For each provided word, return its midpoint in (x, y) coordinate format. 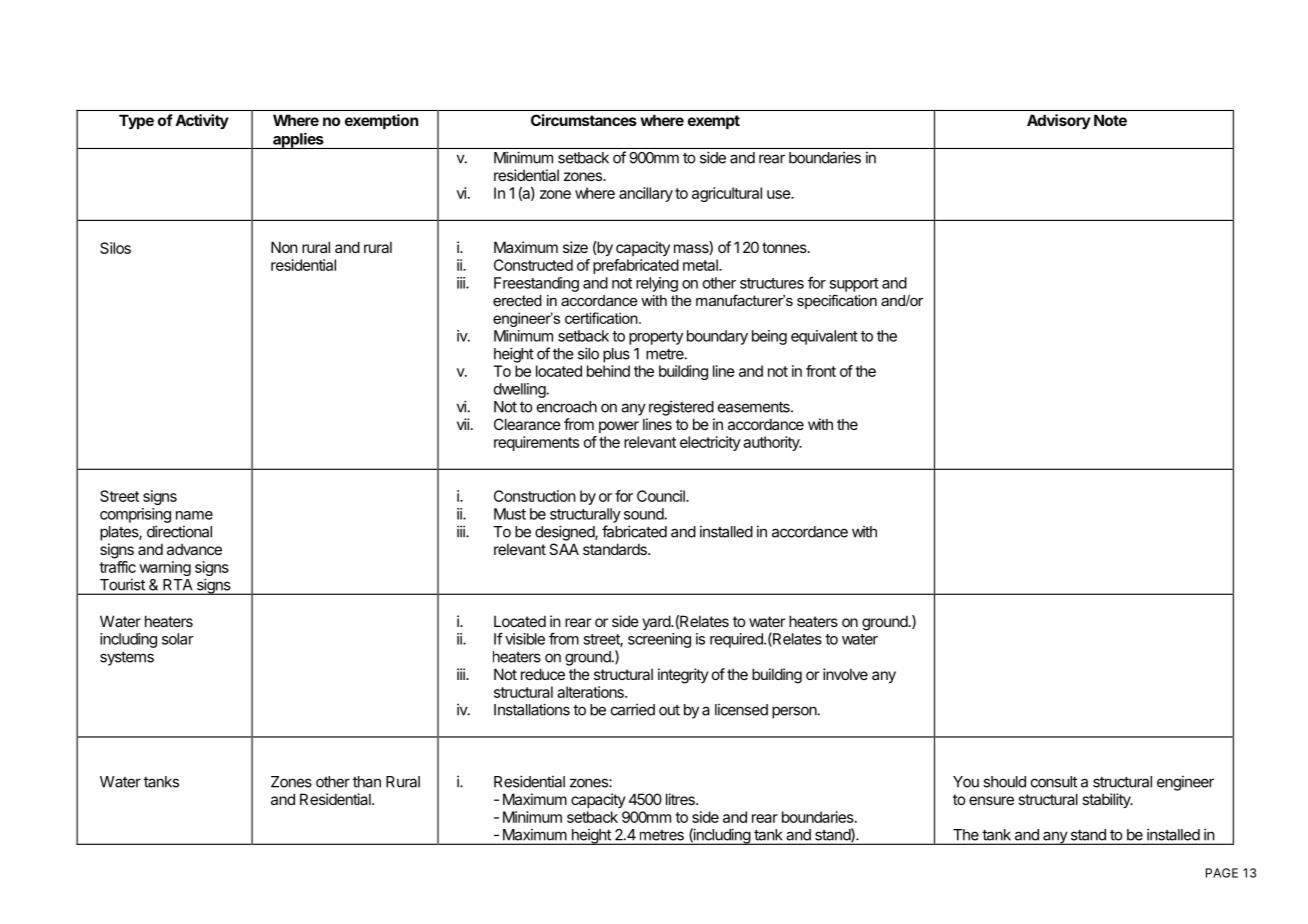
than (367, 782)
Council (662, 496)
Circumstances (584, 120)
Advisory (1059, 121)
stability (1107, 800)
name (194, 515)
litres (681, 799)
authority (772, 443)
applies (298, 140)
